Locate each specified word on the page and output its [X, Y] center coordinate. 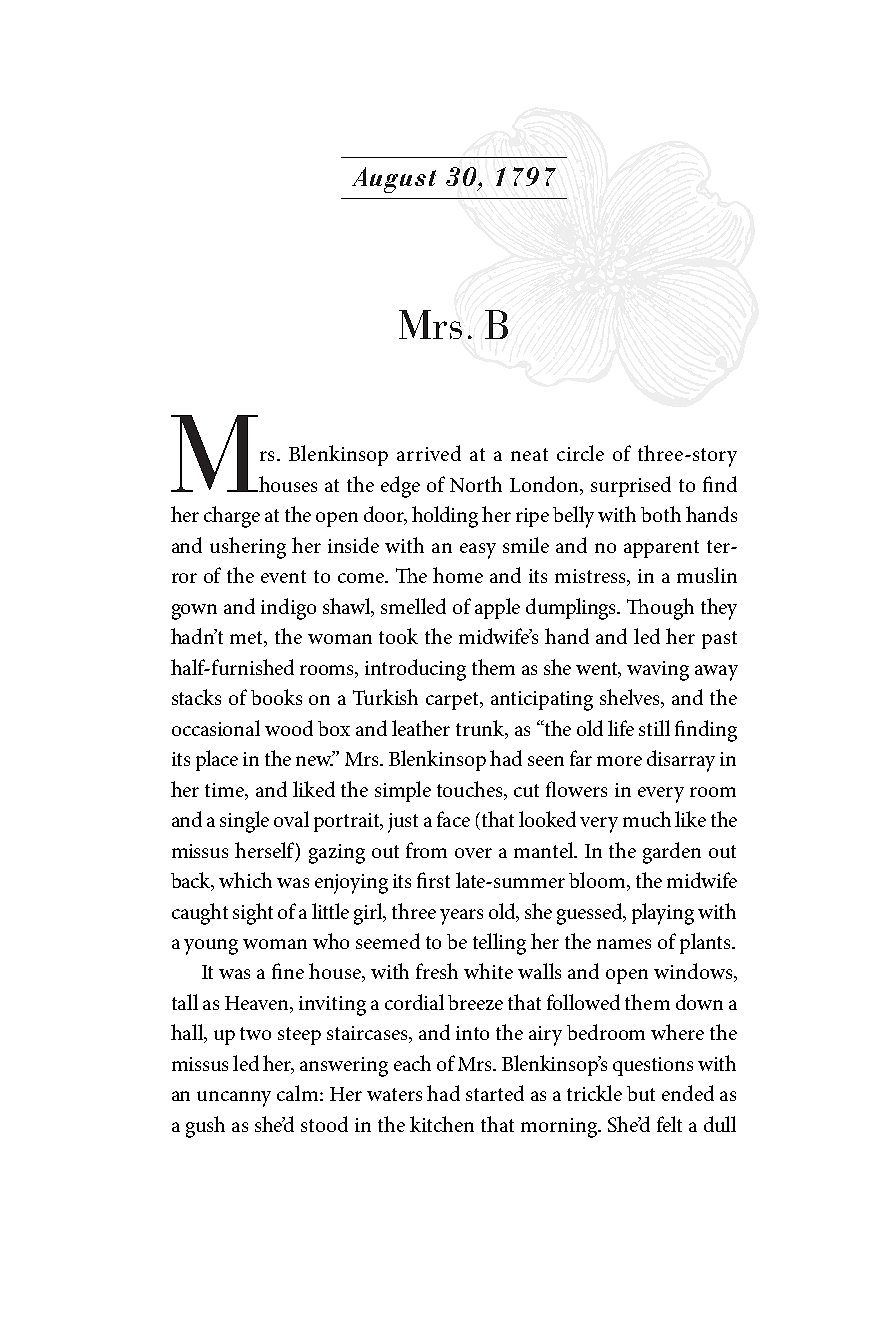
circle [580, 453]
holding [445, 517]
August [394, 180]
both [661, 514]
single [244, 822]
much [647, 819]
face [453, 819]
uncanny [234, 1099]
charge [232, 517]
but [641, 1093]
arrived [429, 453]
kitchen [442, 1124]
